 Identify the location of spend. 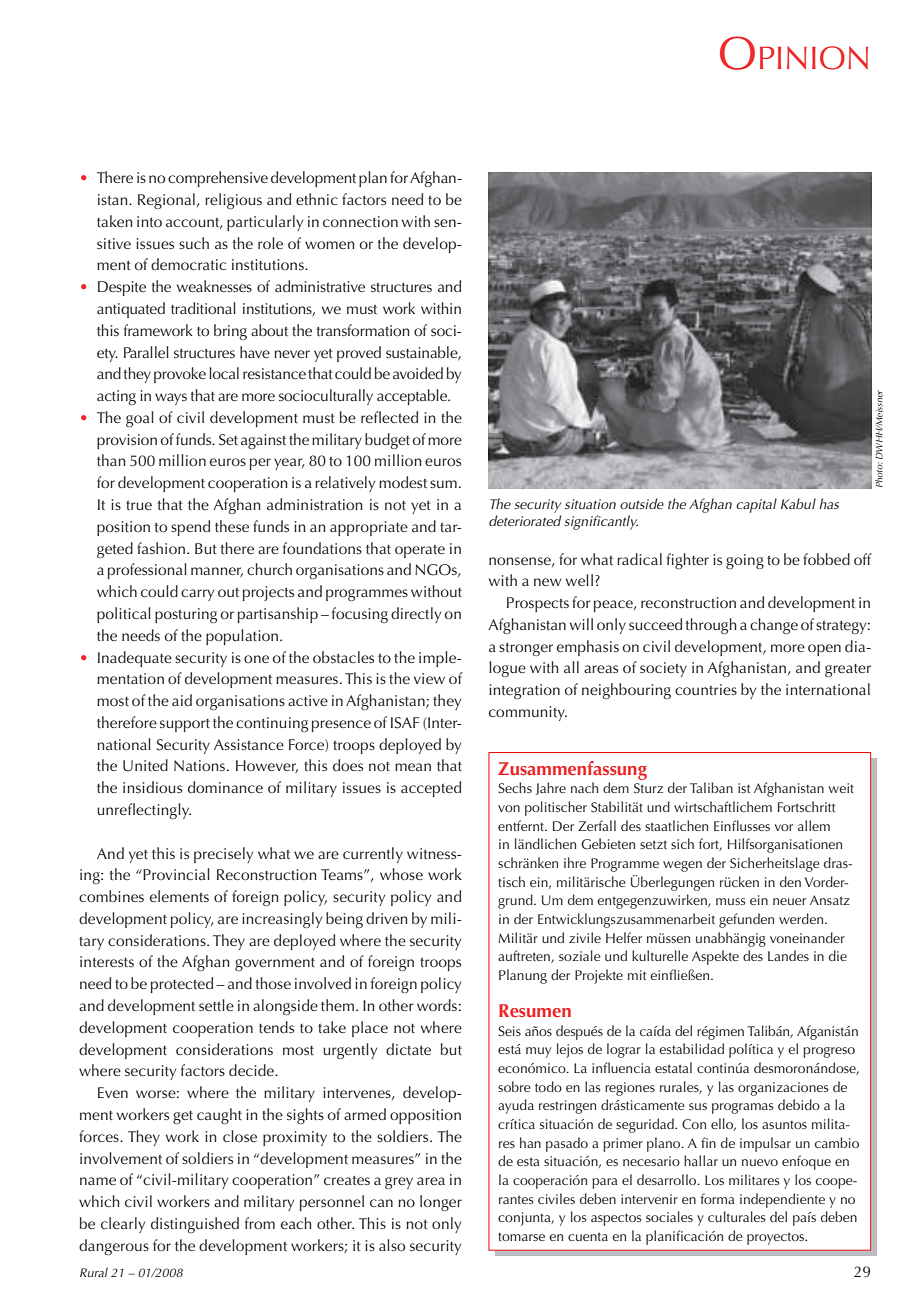
(190, 528).
